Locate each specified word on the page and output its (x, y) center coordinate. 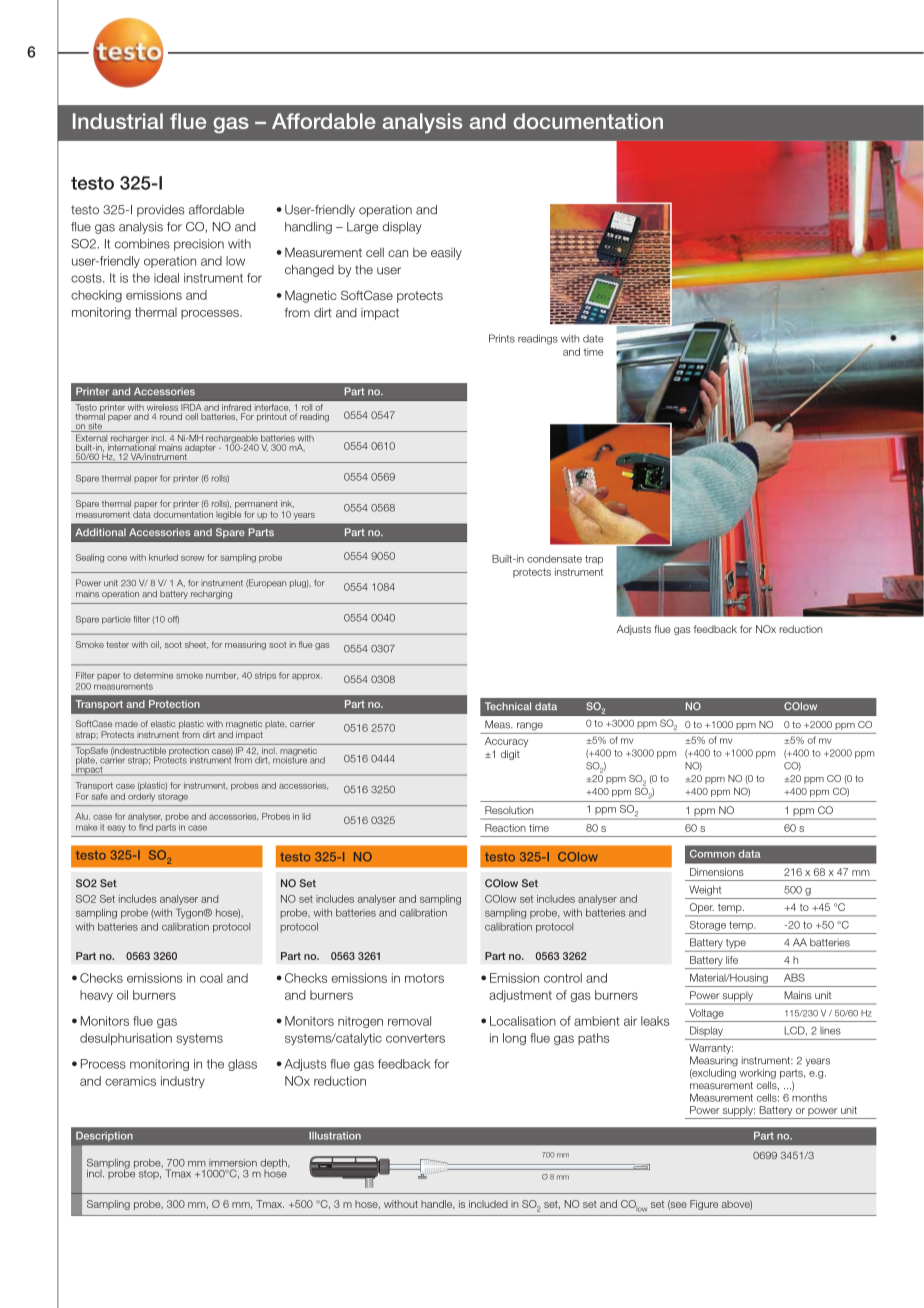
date (593, 339)
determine (153, 675)
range (530, 726)
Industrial (118, 121)
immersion (233, 1163)
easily (446, 253)
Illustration (335, 1136)
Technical (508, 706)
